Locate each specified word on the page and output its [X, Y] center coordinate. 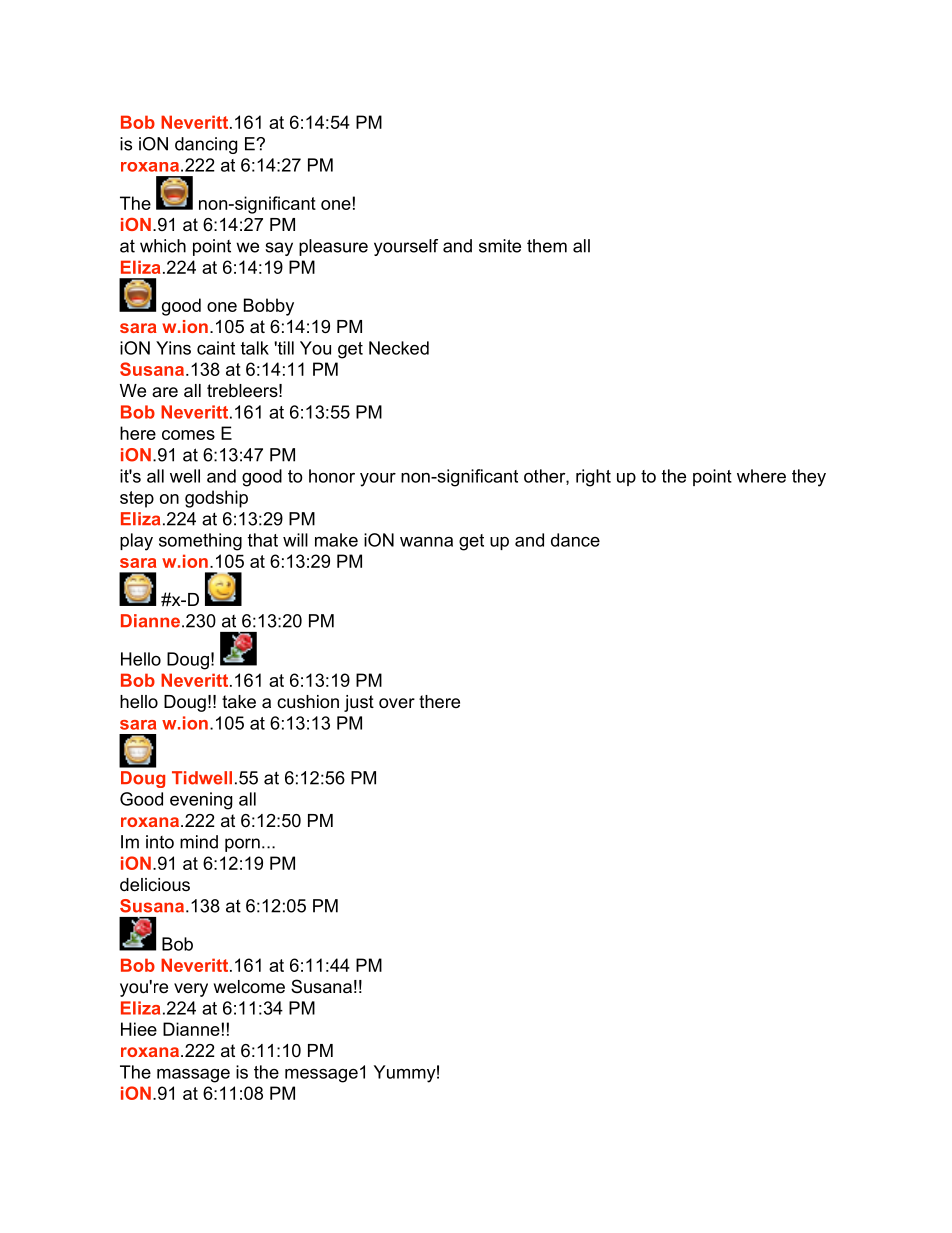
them [547, 246]
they [809, 478]
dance [575, 540]
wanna [426, 542]
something [200, 542]
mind [199, 842]
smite [500, 246]
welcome [249, 987]
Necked [399, 348]
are [165, 392]
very [191, 990]
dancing [206, 145]
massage [193, 1076]
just [359, 703]
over [397, 703]
